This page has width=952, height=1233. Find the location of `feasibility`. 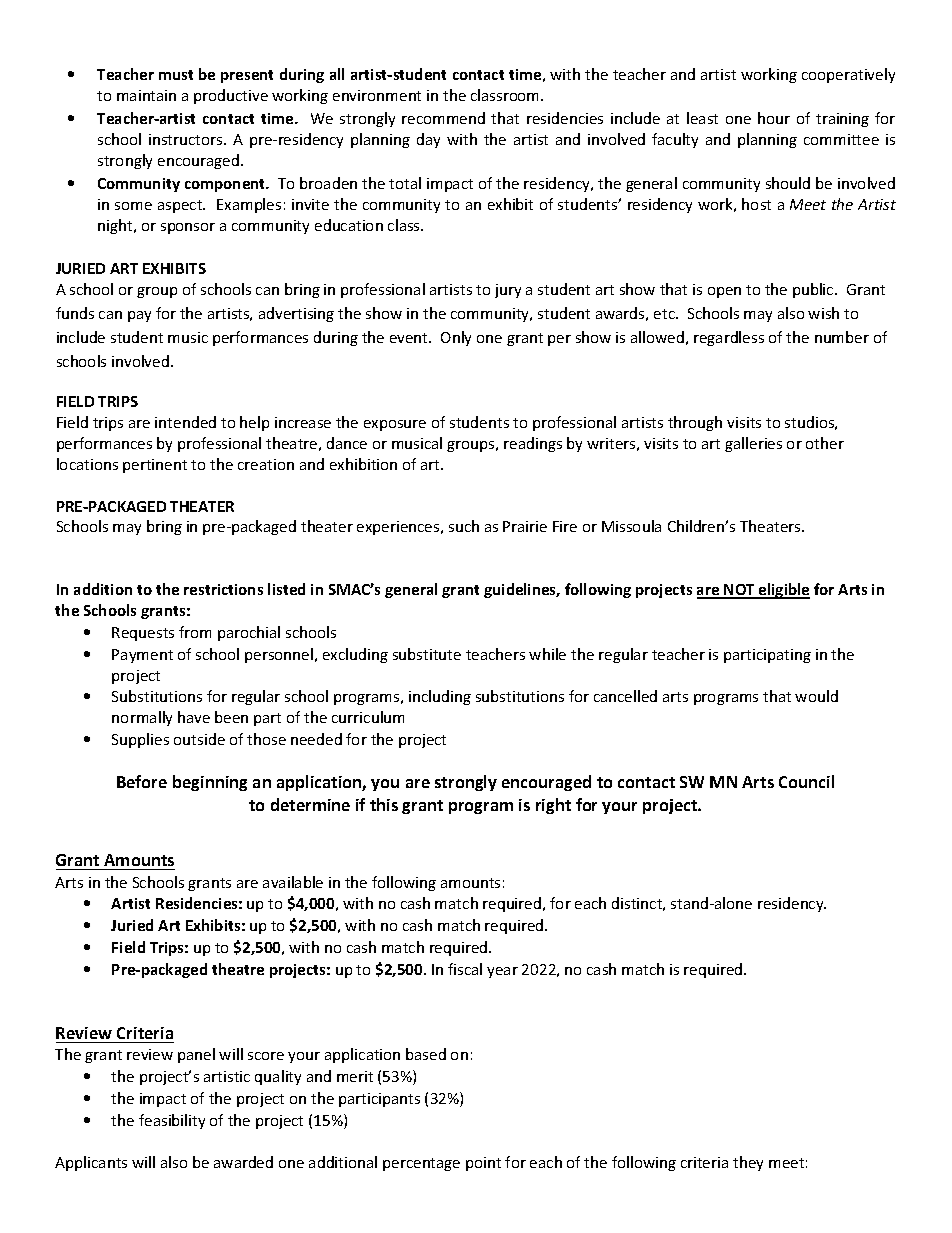

feasibility is located at coordinates (172, 1121).
